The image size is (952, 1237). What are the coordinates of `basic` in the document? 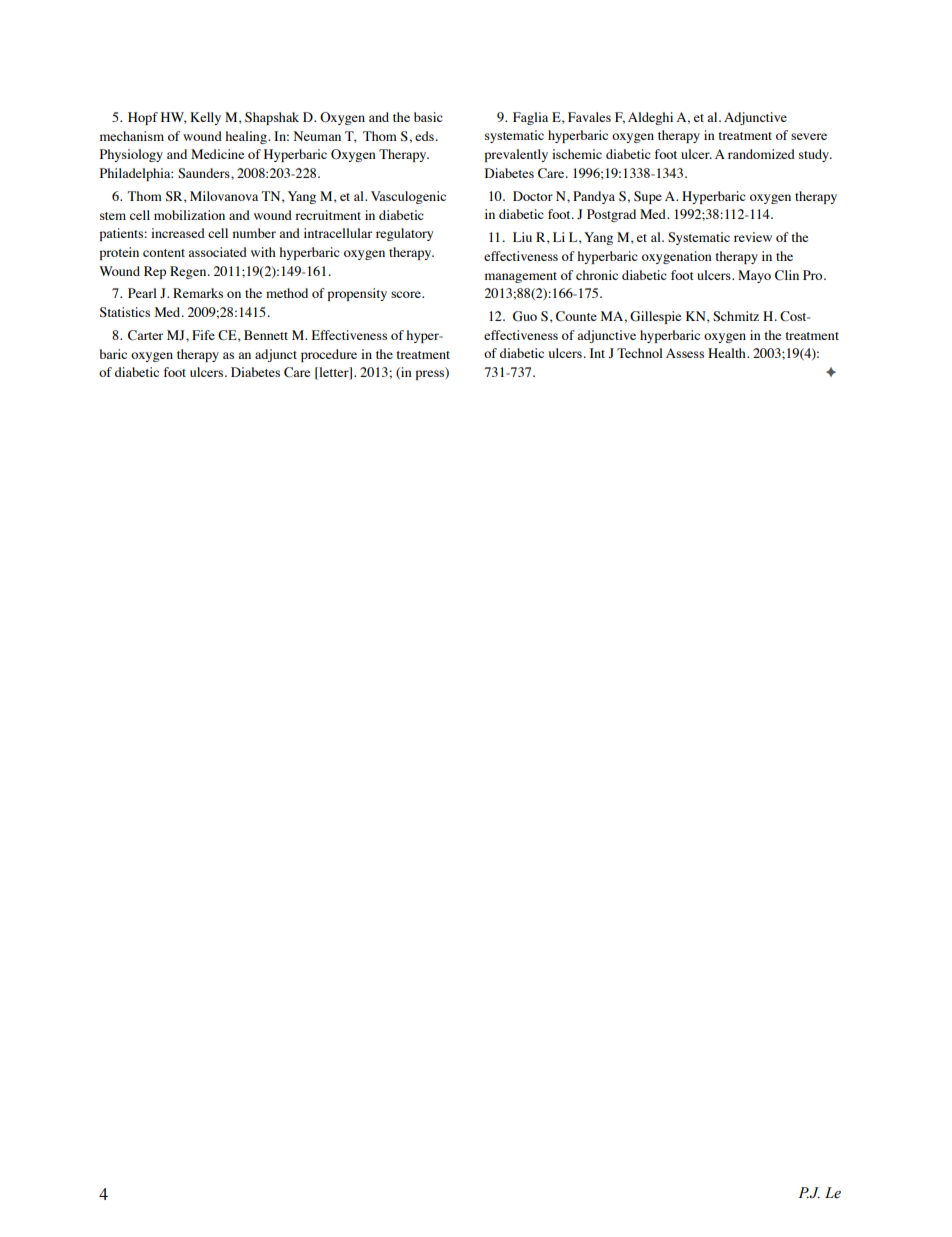 It's located at (428, 117).
